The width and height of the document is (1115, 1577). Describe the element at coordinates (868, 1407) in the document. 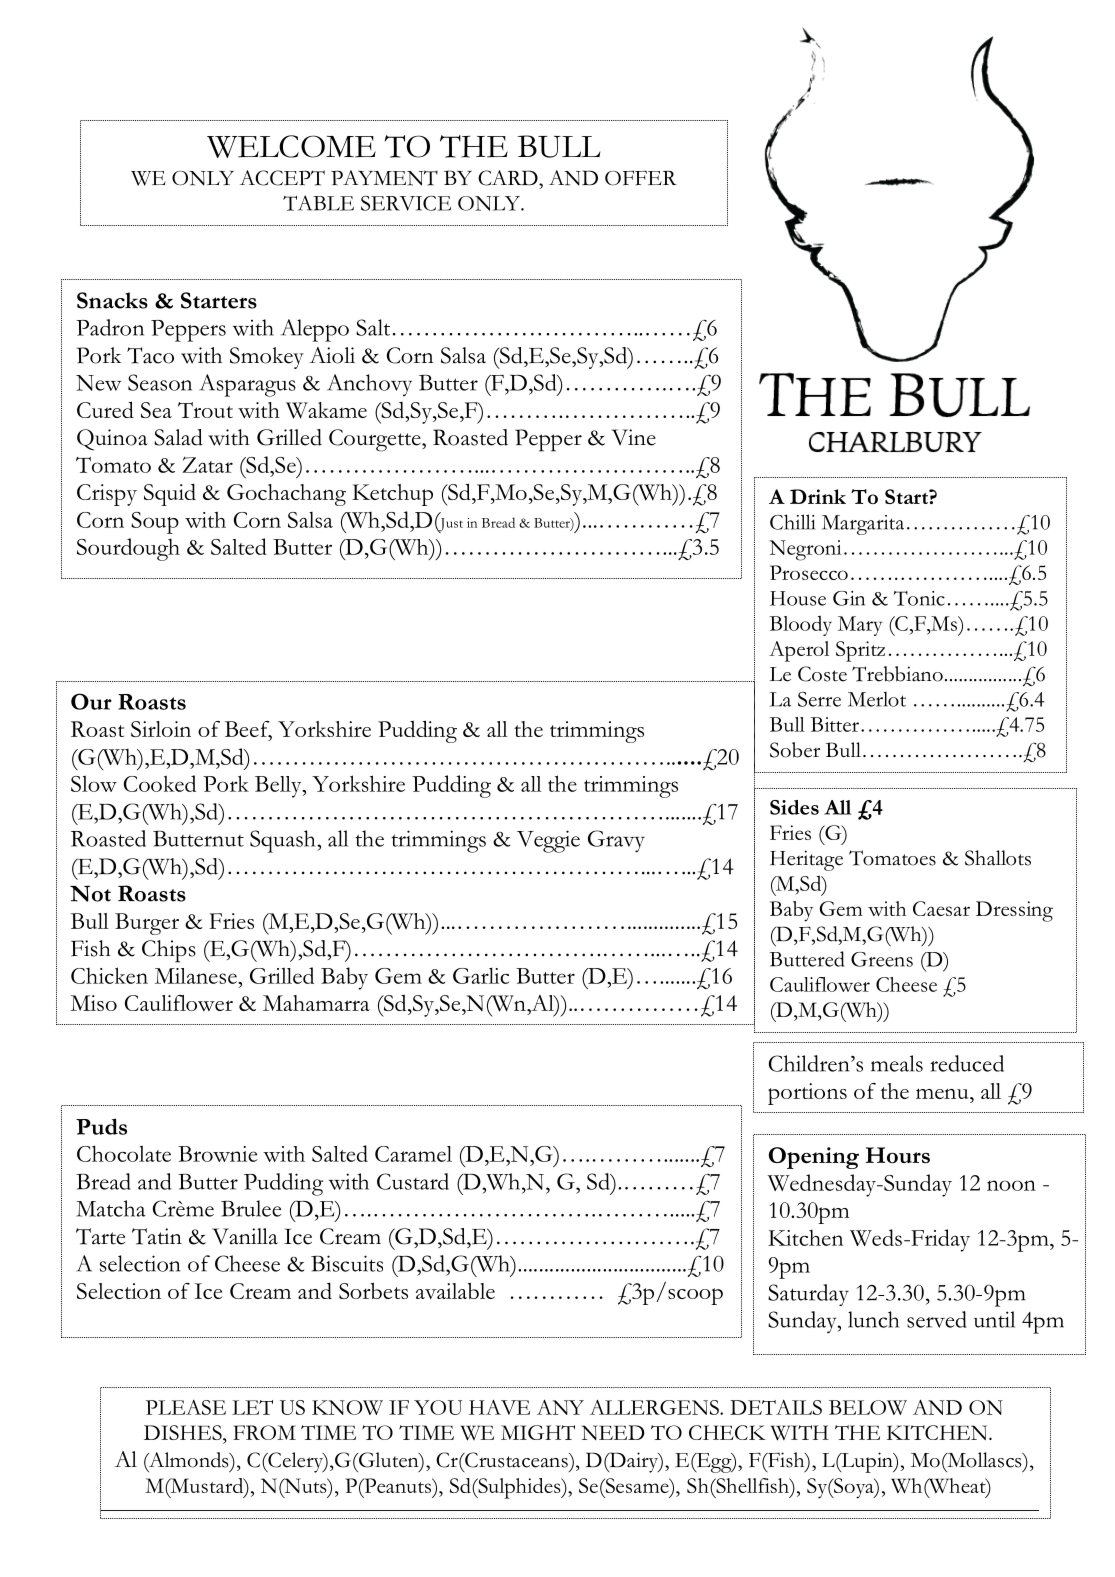

I see `BELOW` at that location.
